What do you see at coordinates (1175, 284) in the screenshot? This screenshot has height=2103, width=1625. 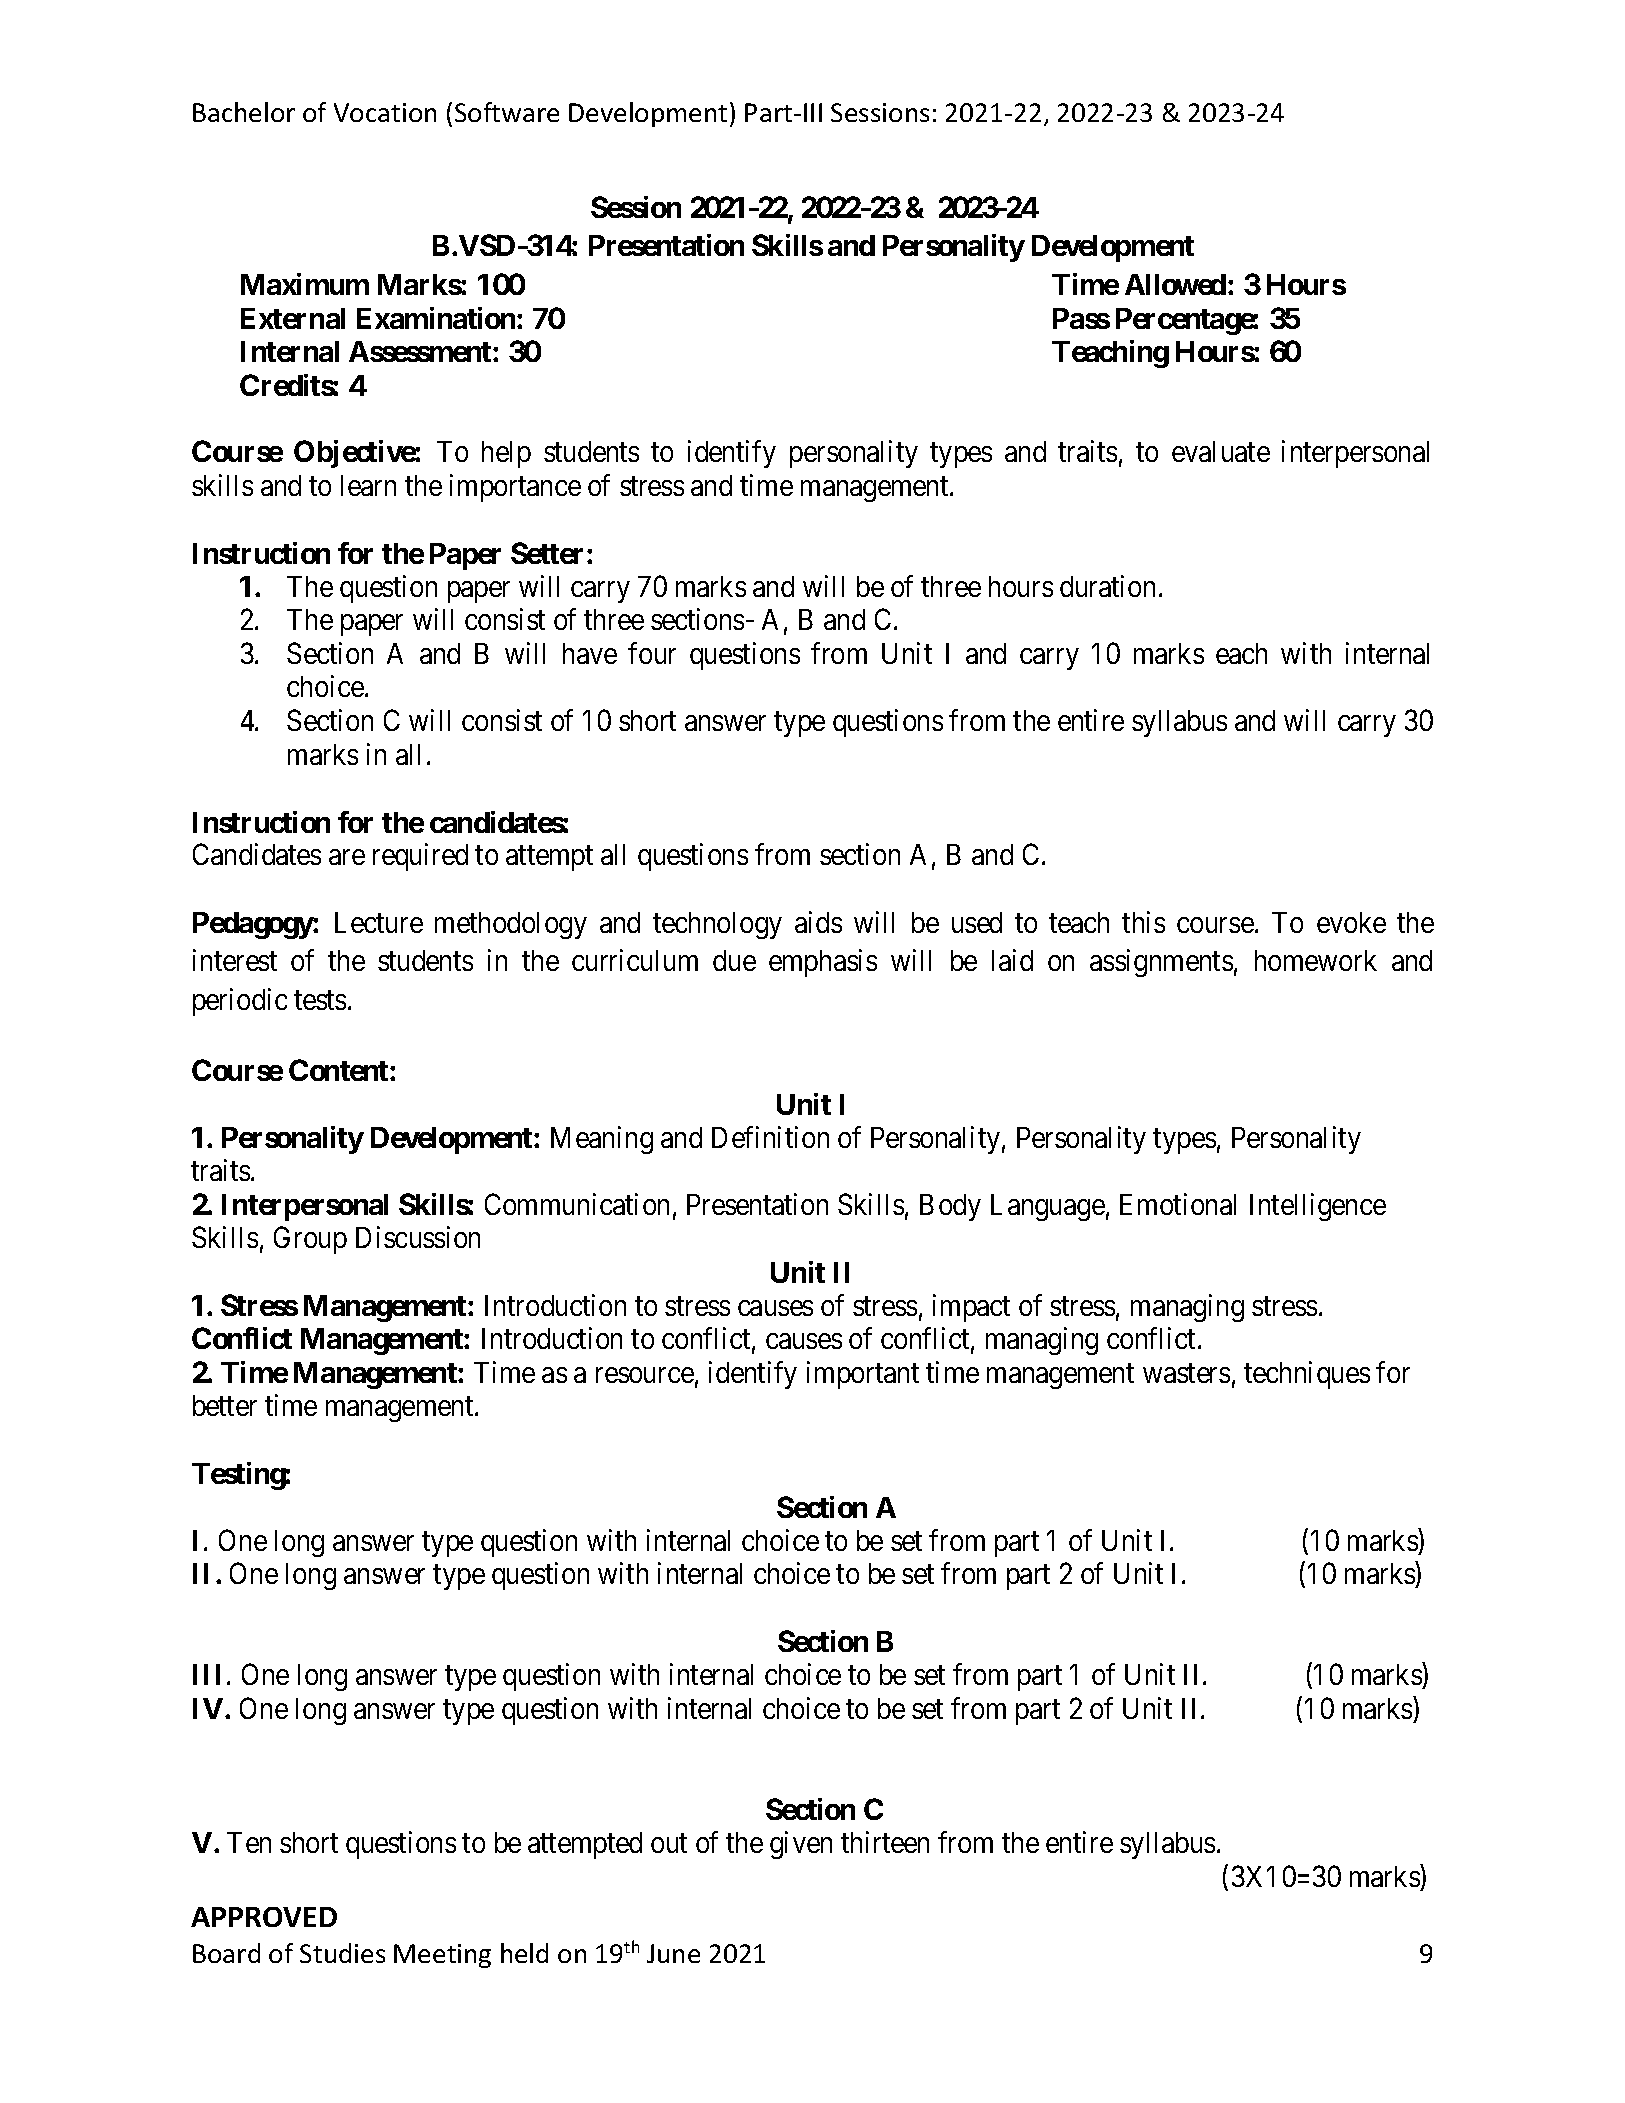 I see `Allowed` at bounding box center [1175, 284].
